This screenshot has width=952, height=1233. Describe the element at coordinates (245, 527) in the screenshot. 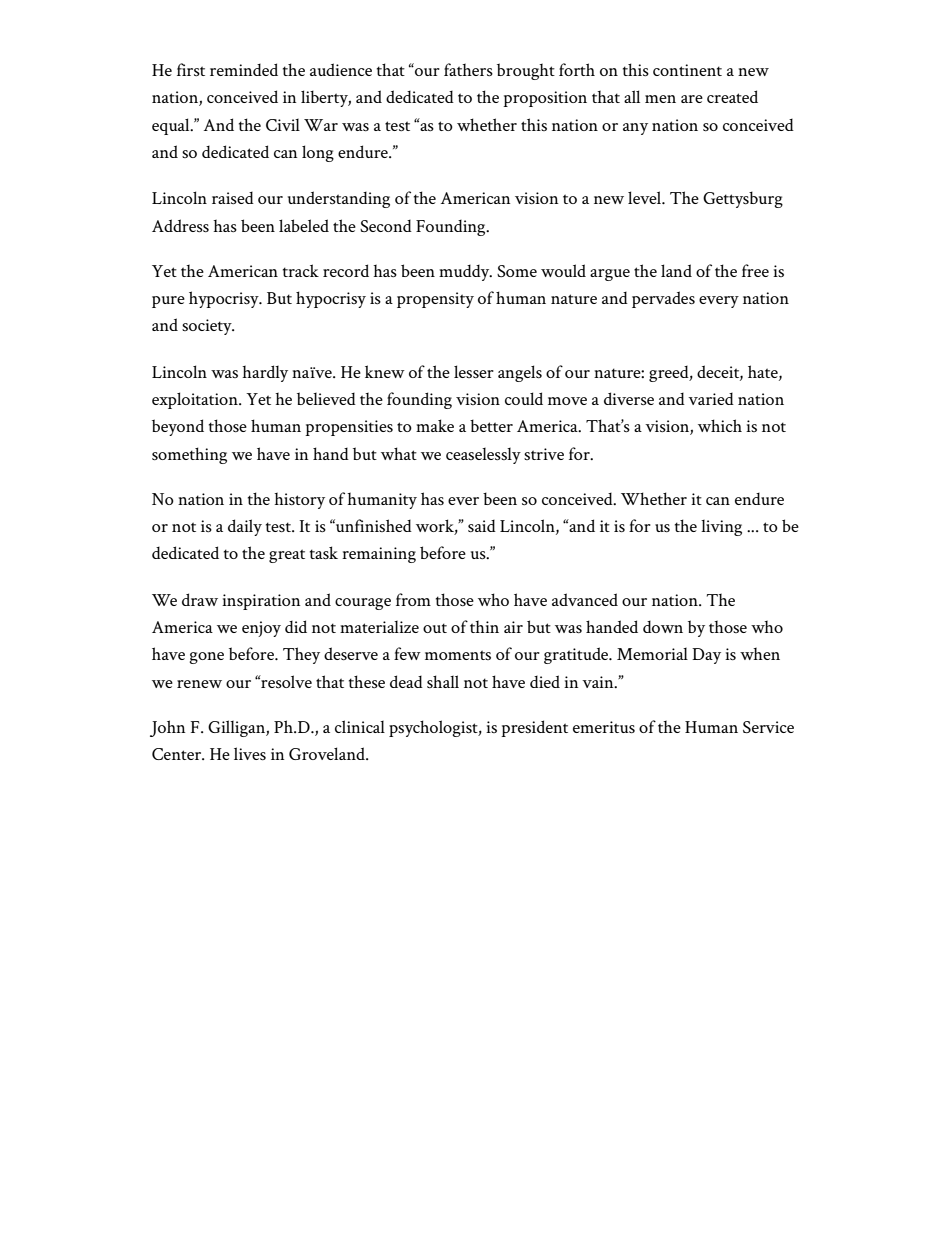

I see `daily` at that location.
